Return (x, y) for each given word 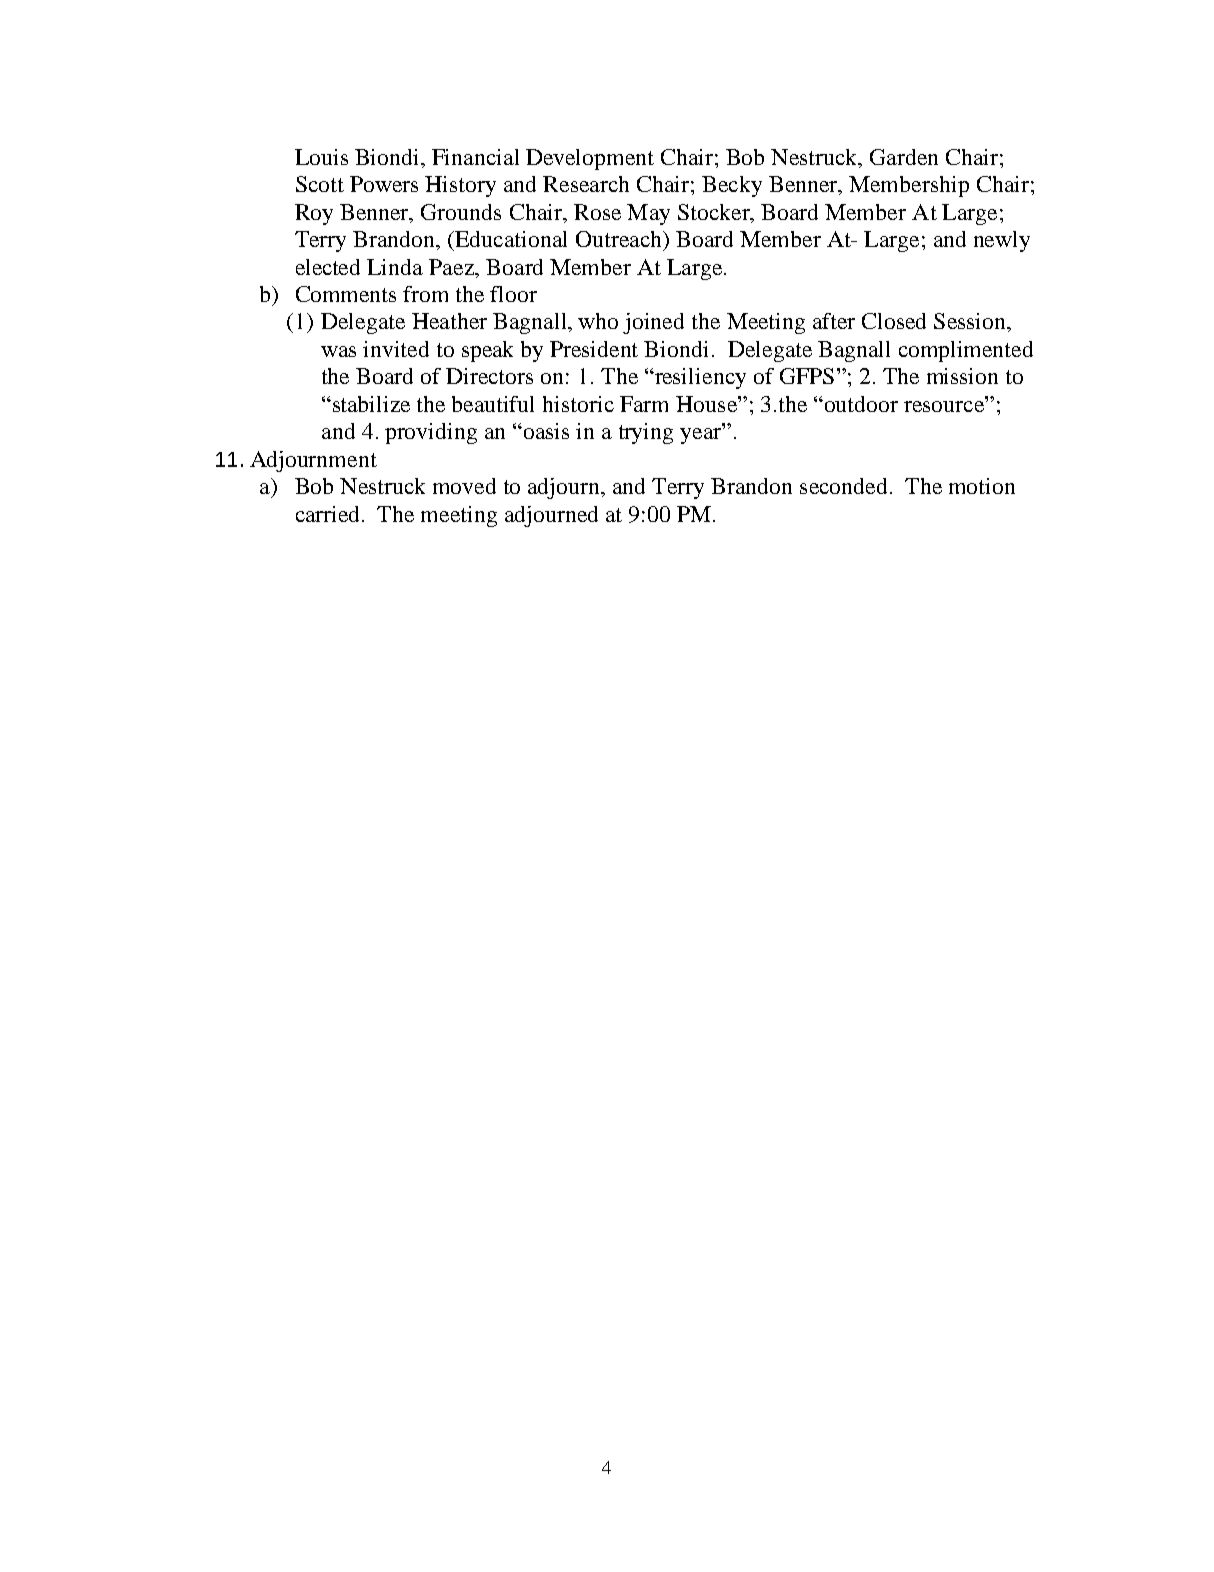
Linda (395, 267)
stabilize (371, 404)
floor (513, 294)
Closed (894, 321)
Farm (644, 404)
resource (945, 405)
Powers (384, 184)
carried (329, 514)
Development (590, 159)
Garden (904, 157)
